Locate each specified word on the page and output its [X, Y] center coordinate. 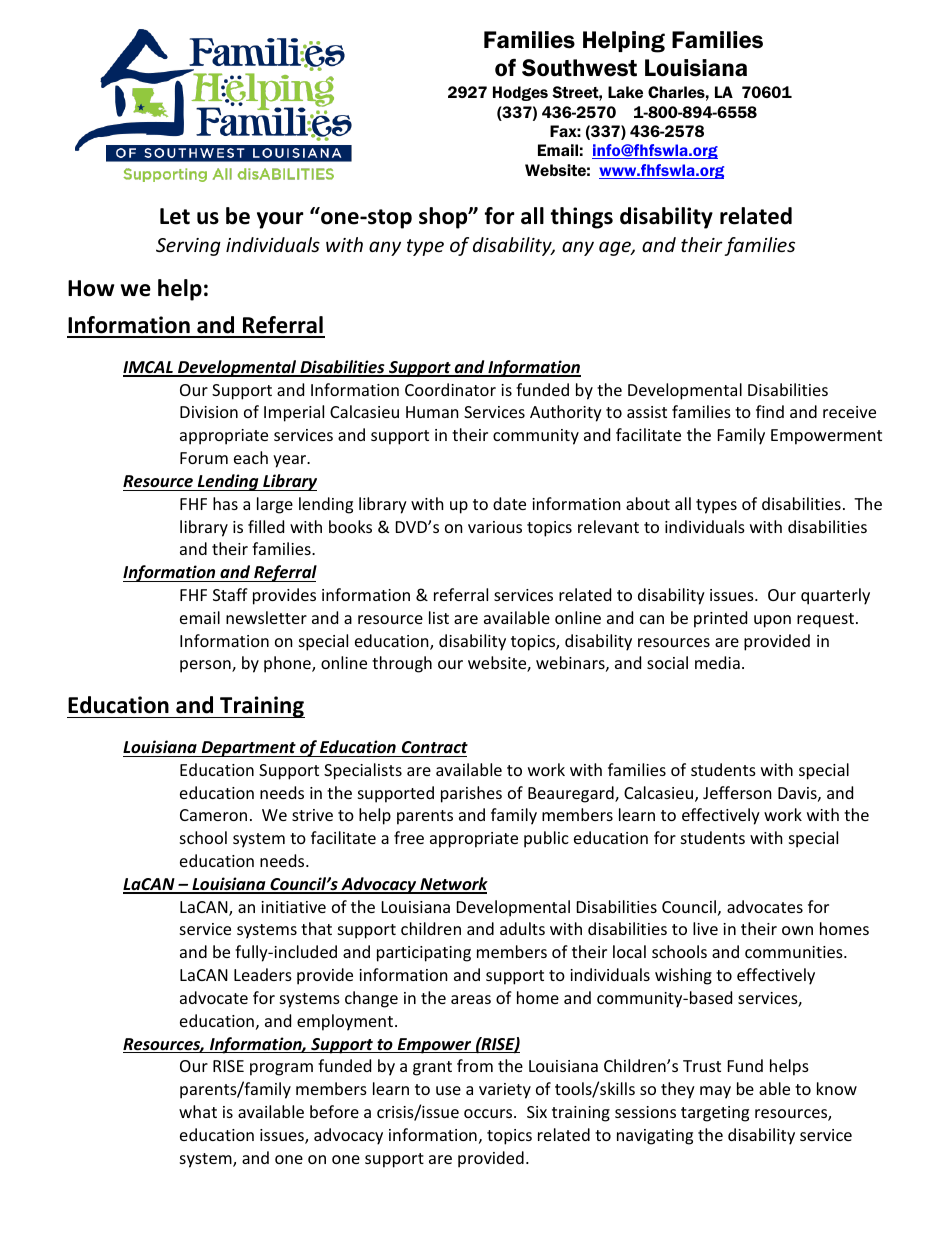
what [198, 1111]
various [495, 527]
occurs [489, 1113]
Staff [230, 594]
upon [772, 621]
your [280, 220]
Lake [625, 92]
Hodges [520, 93]
